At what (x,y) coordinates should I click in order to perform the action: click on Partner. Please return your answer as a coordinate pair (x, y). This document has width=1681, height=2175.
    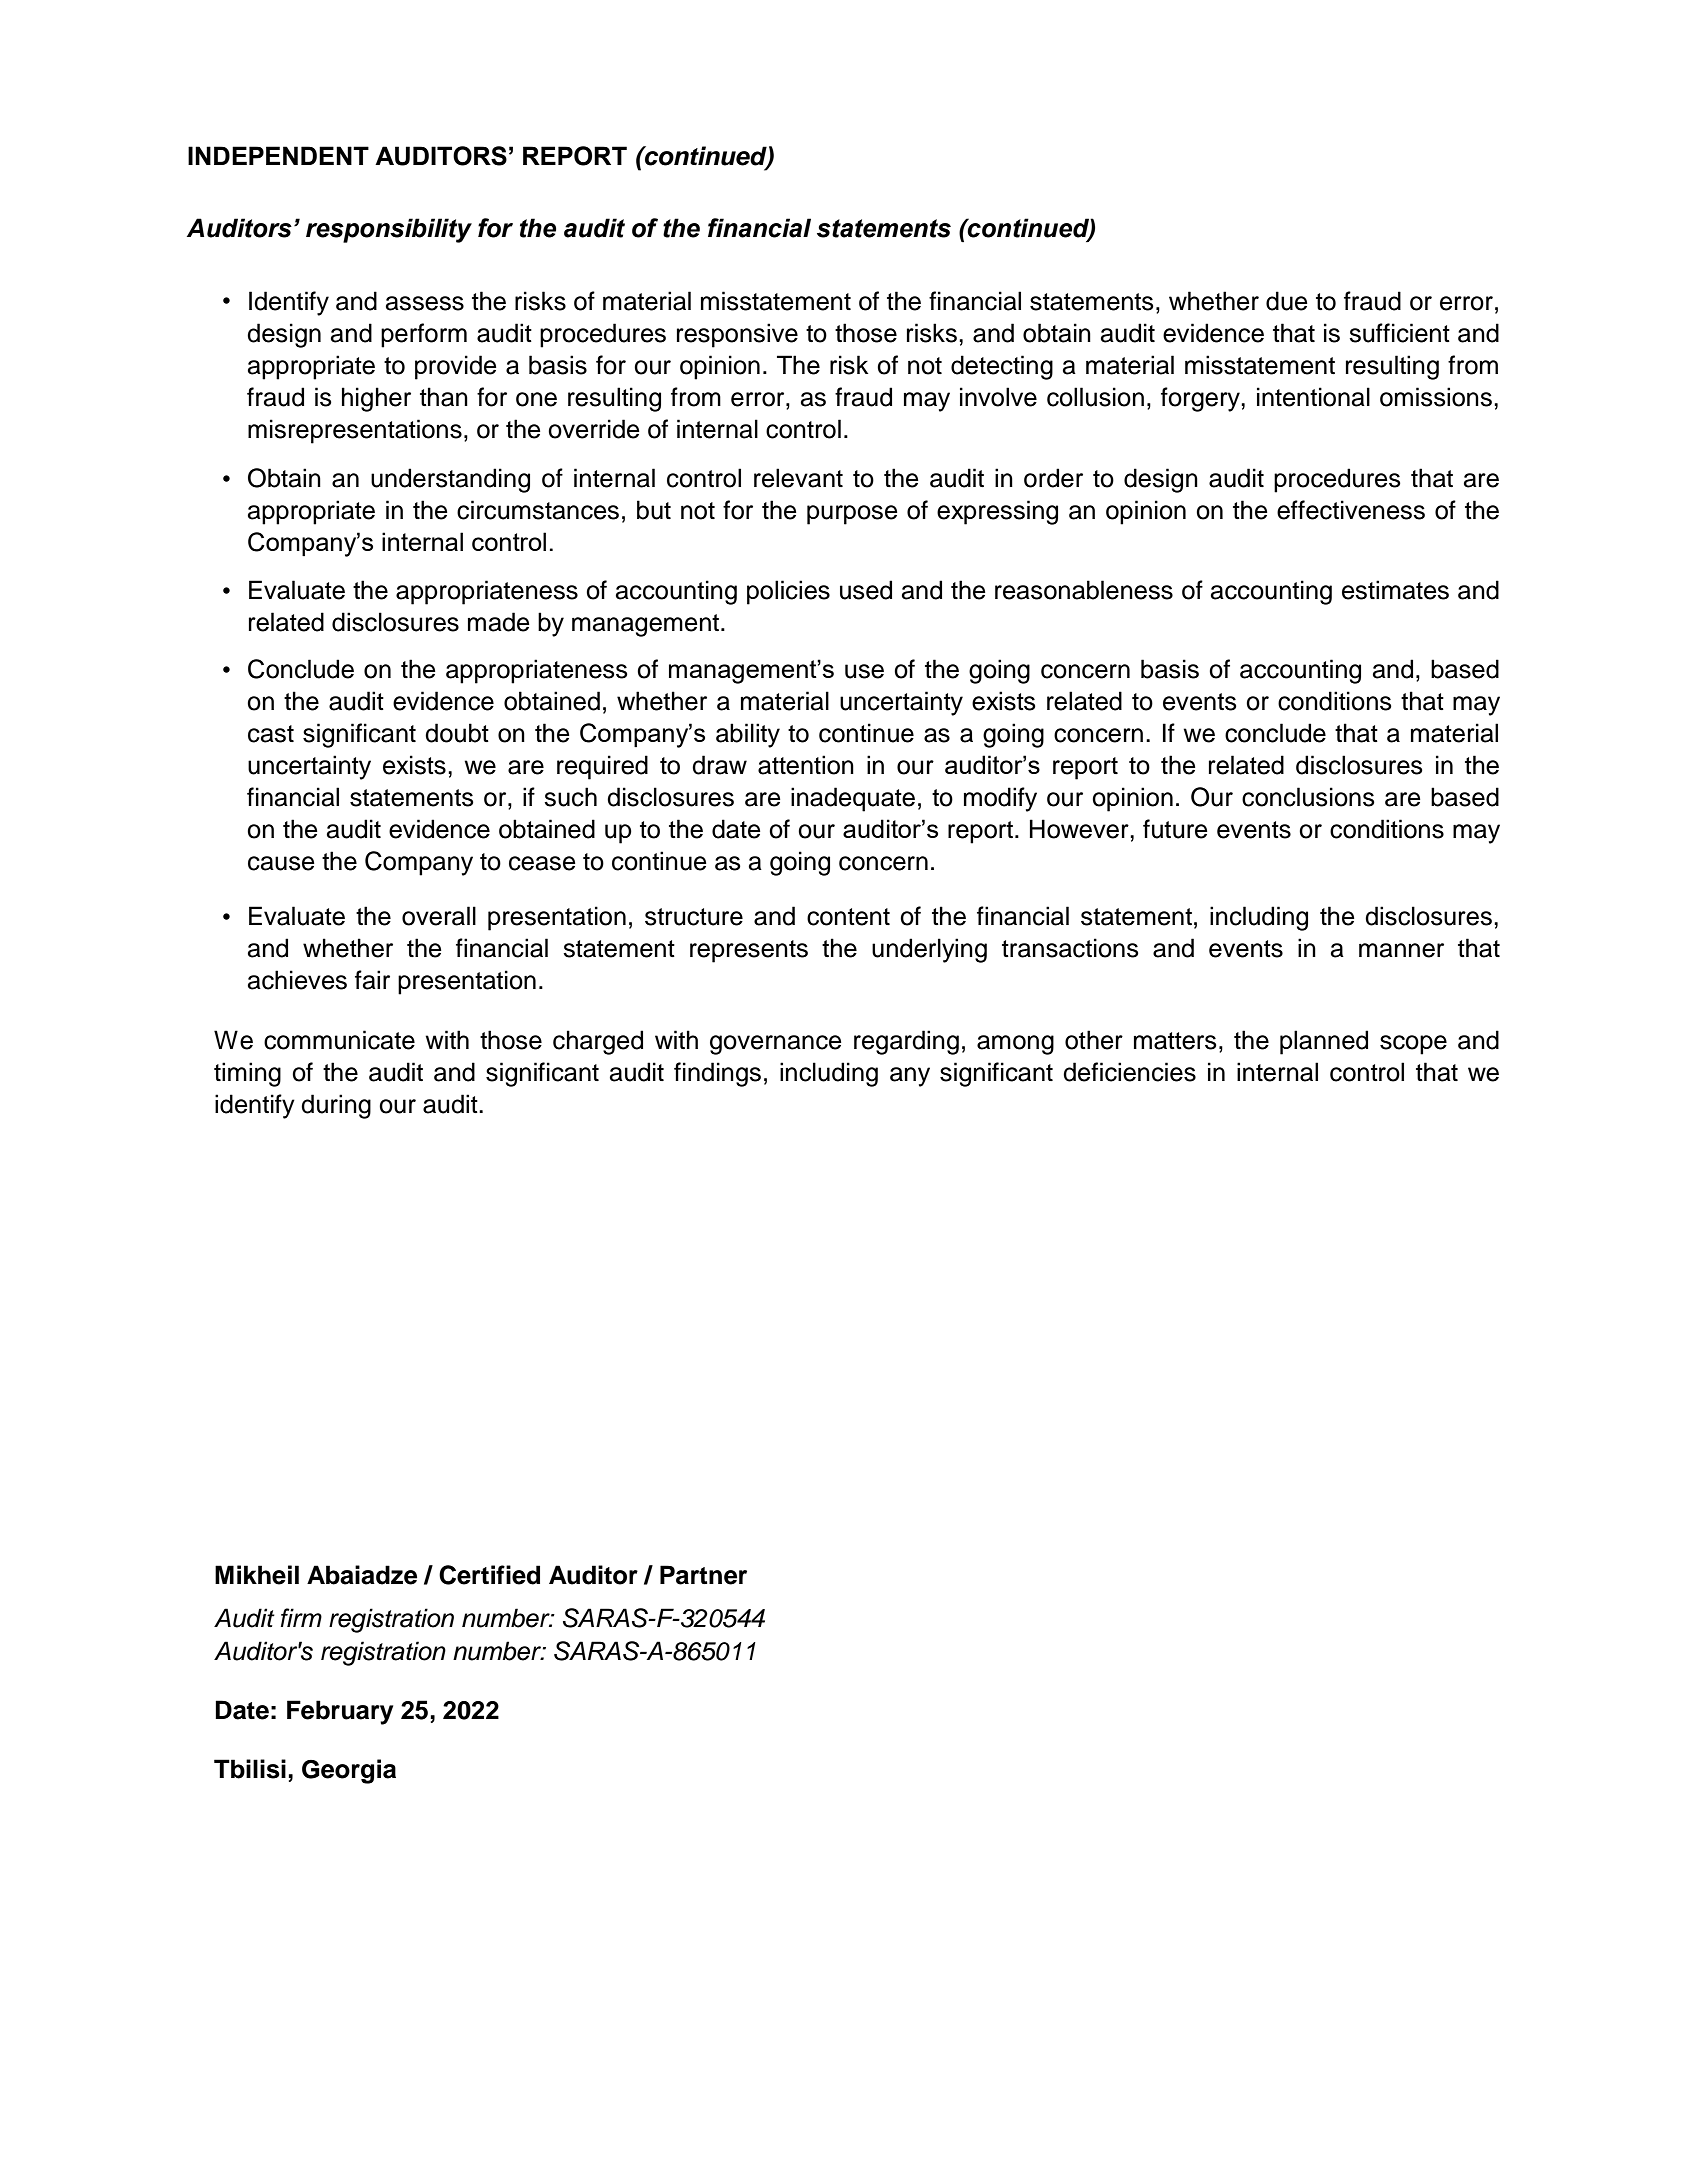
    Looking at the image, I should click on (703, 1575).
